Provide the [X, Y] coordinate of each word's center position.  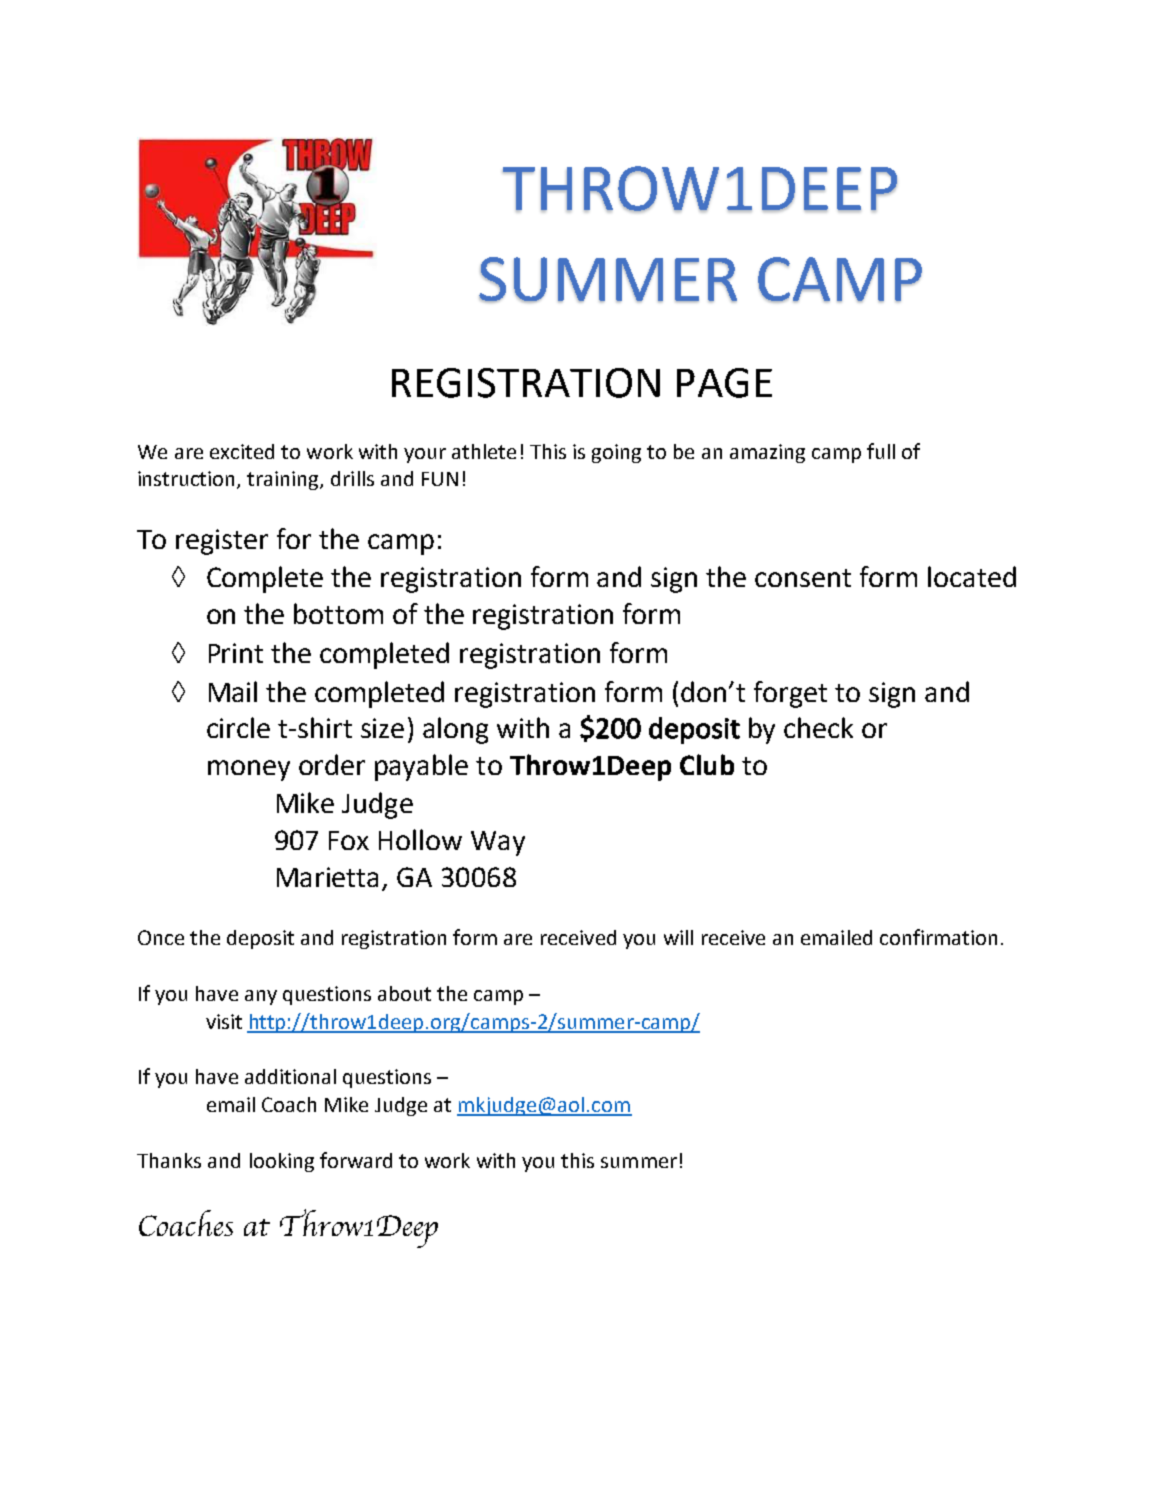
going [616, 453]
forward [356, 1160]
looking [282, 1162]
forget [790, 694]
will [678, 937]
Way [498, 843]
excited [242, 451]
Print [236, 653]
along [455, 730]
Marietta [327, 877]
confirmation [938, 937]
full [881, 451]
